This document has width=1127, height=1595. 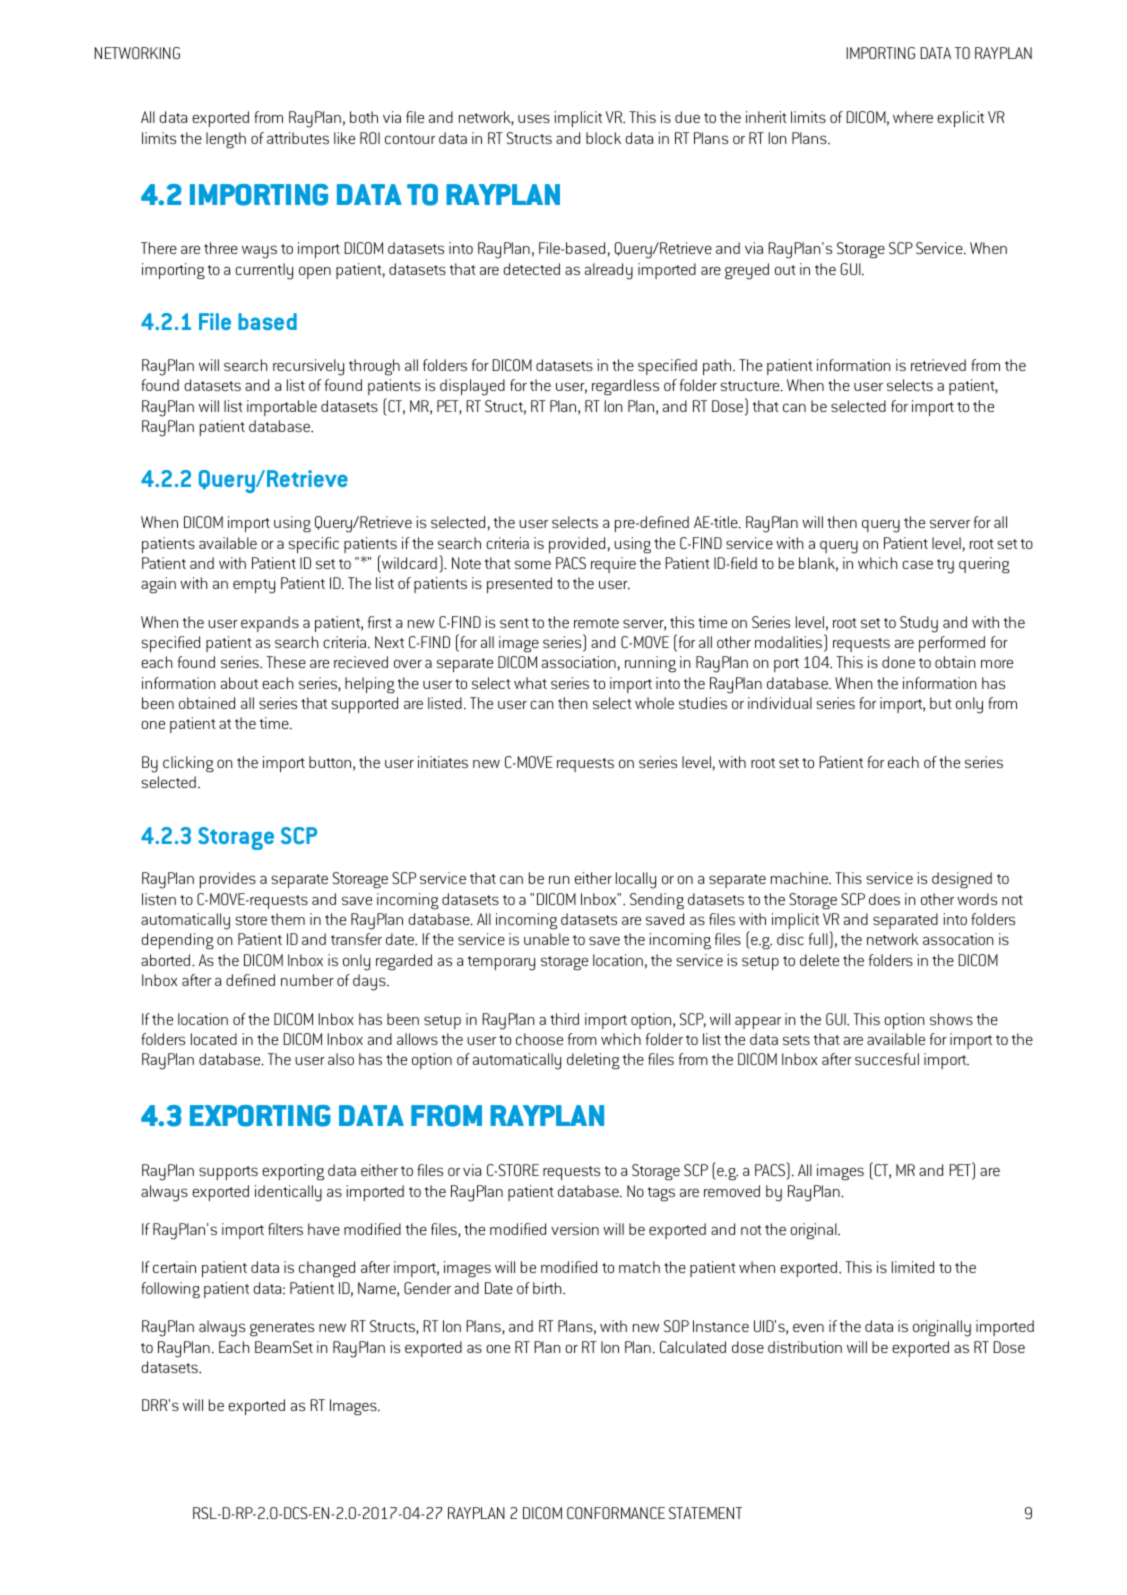 I want to click on deleting, so click(x=593, y=1061).
